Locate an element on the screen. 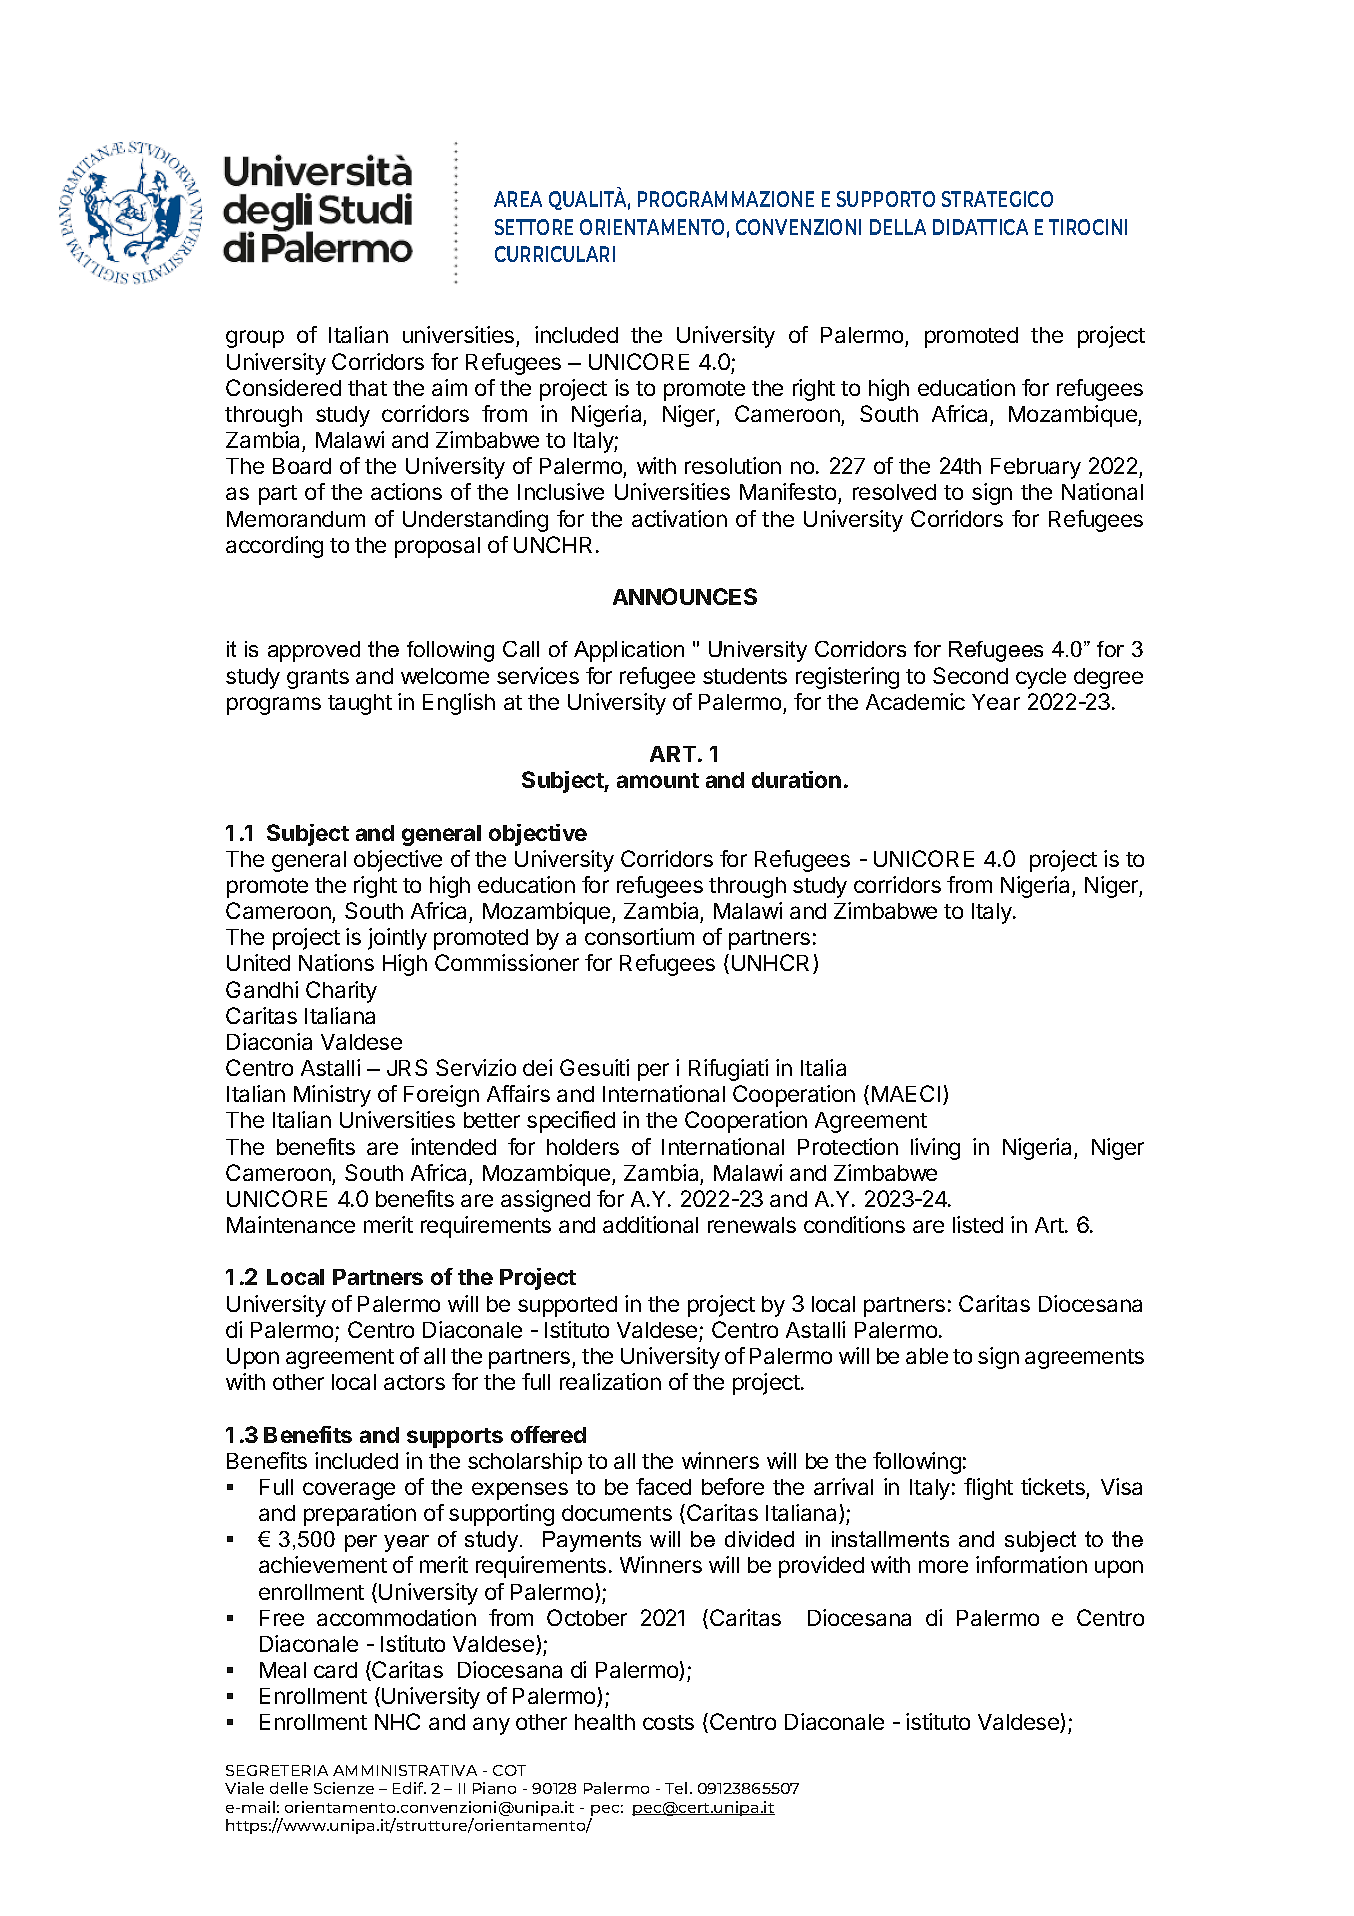 The width and height of the screenshot is (1354, 1916). taught is located at coordinates (360, 704).
